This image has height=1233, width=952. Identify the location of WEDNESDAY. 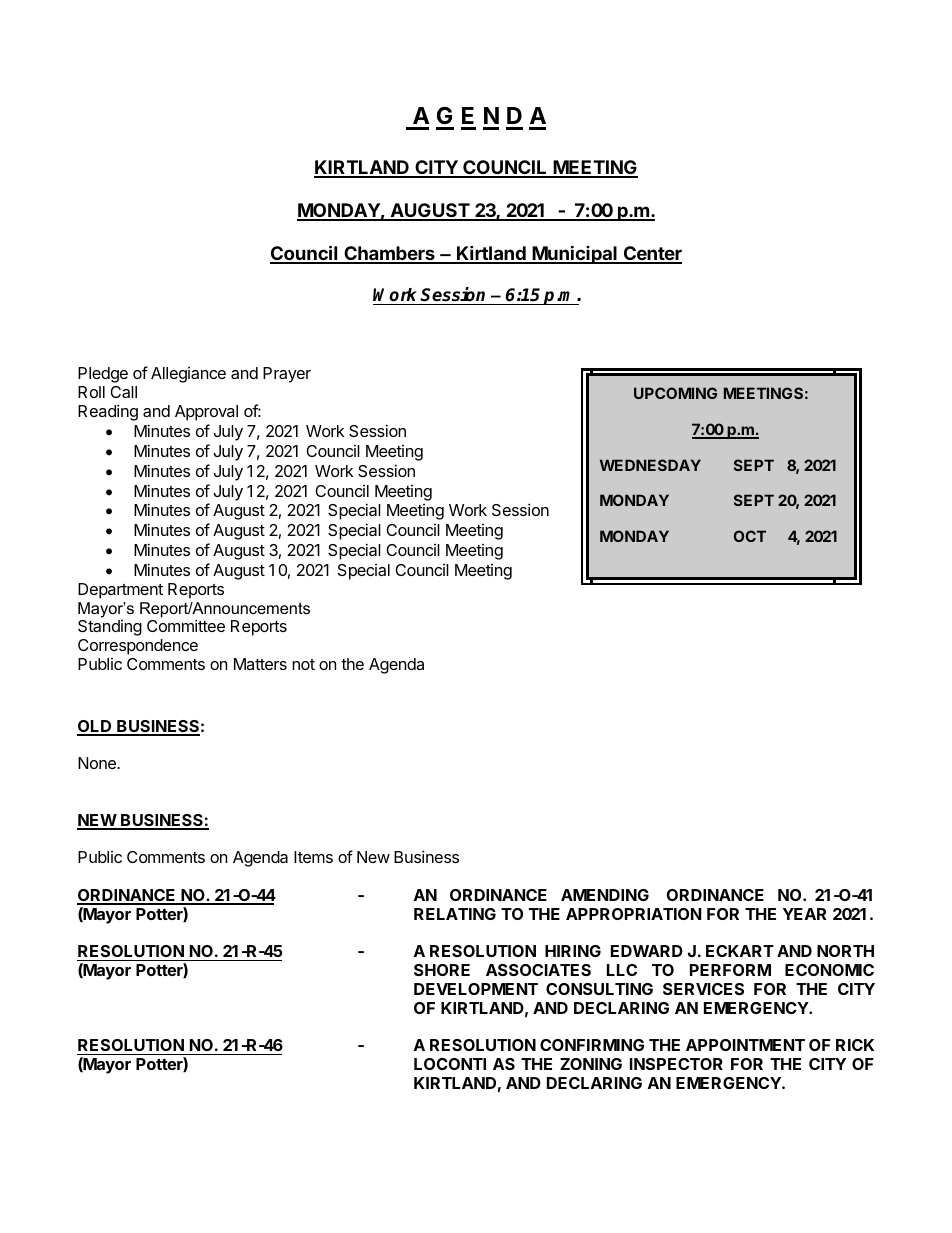
(650, 465).
